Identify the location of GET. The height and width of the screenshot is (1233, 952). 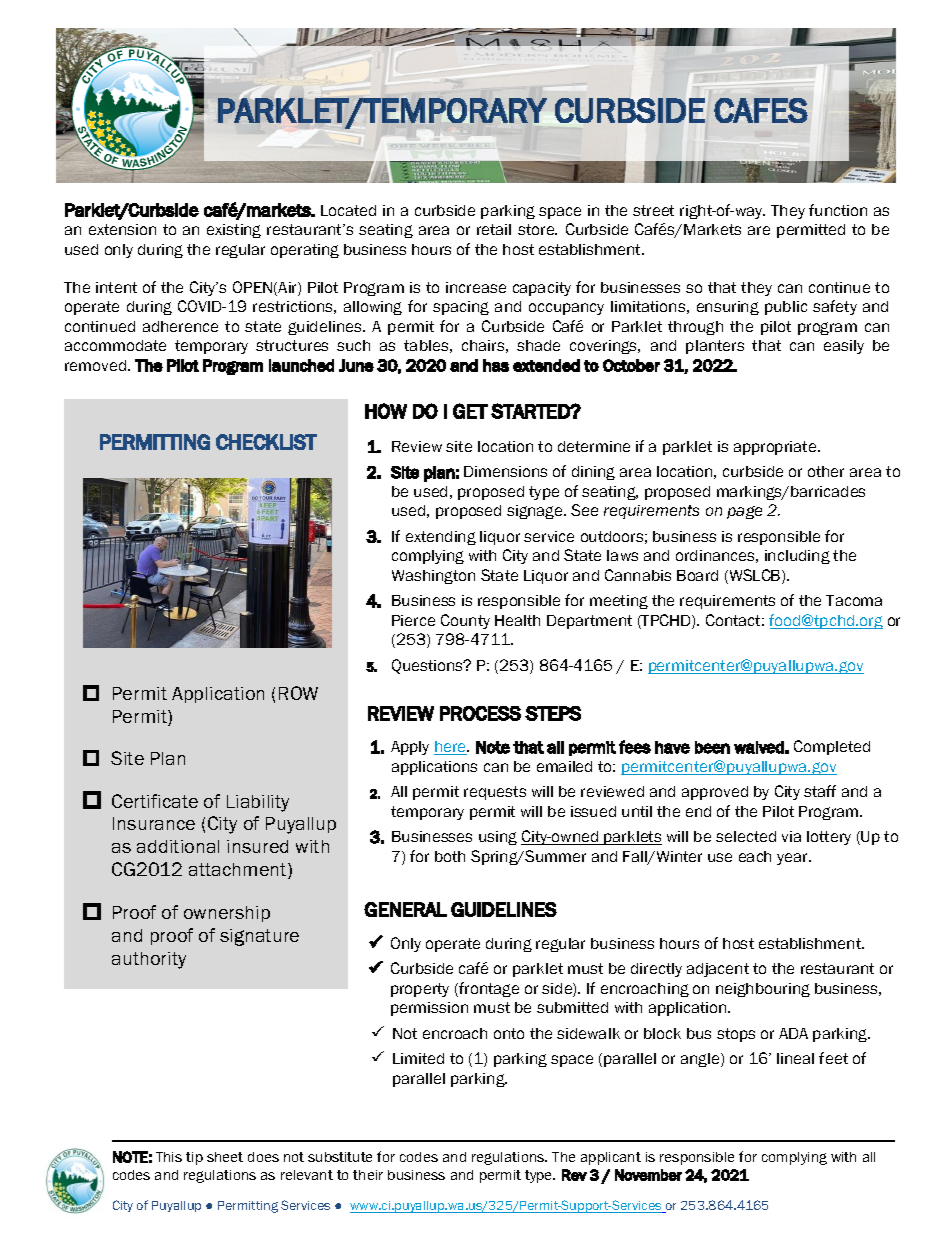
(470, 411).
